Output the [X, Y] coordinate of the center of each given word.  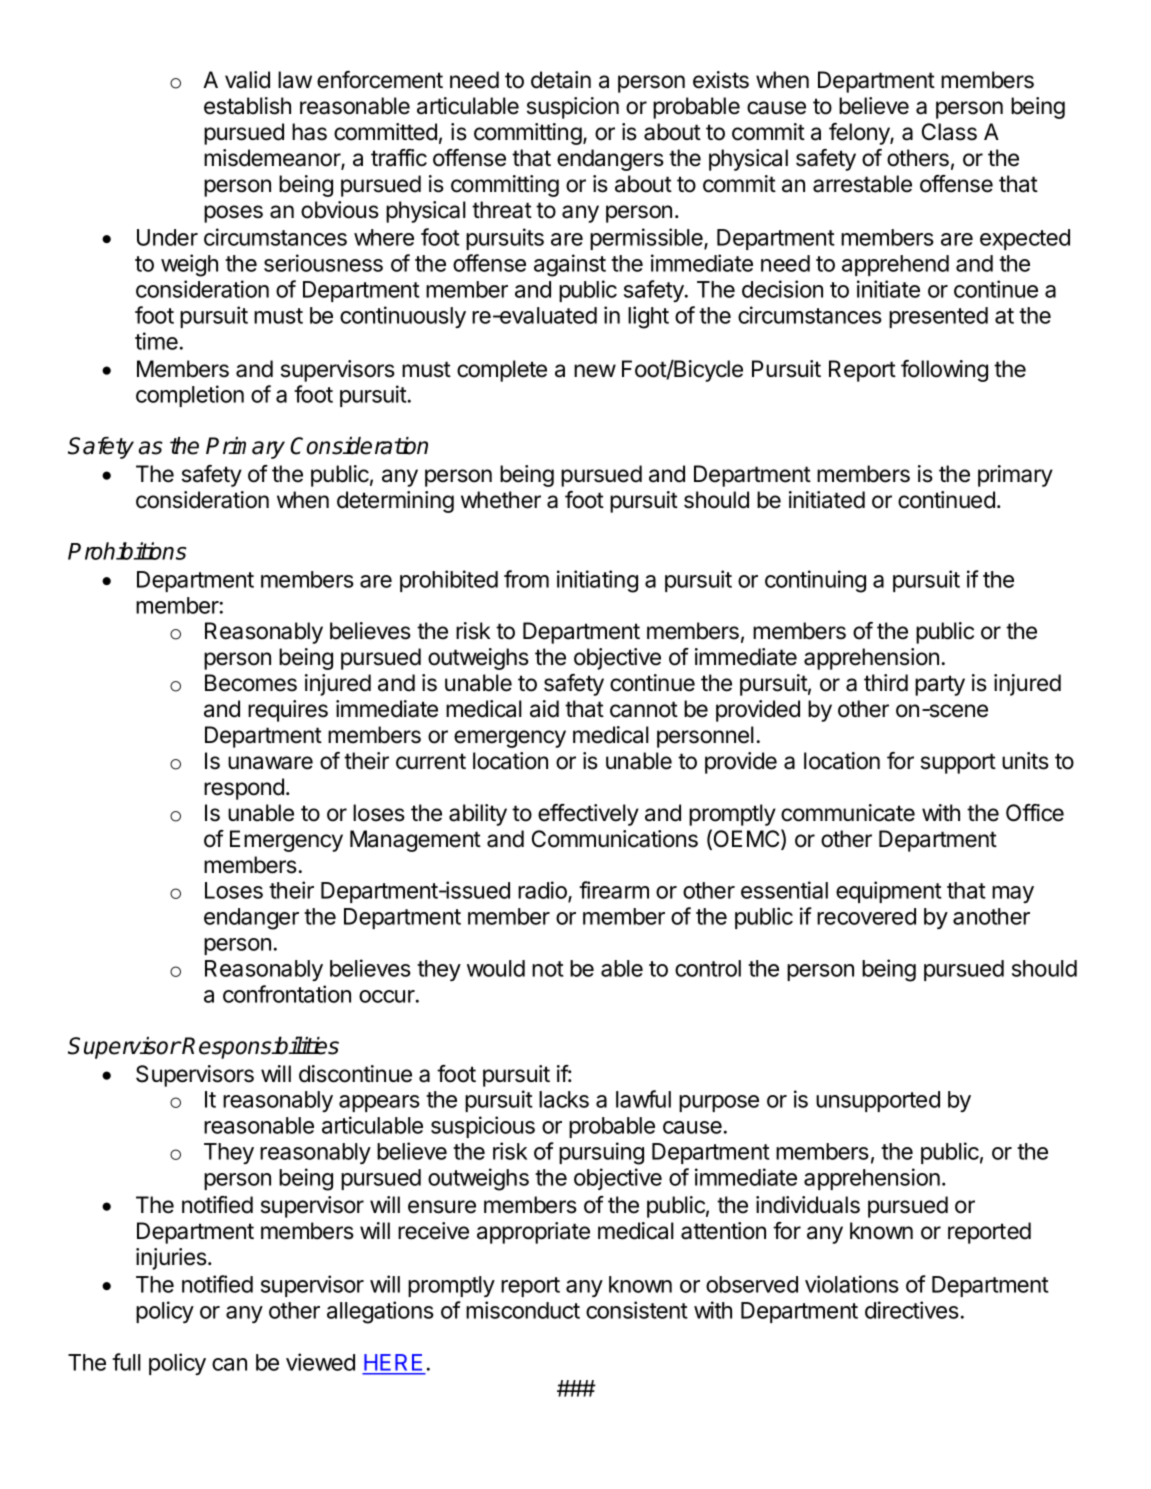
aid [544, 709]
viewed [320, 1362]
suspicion [573, 108]
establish [247, 106]
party [940, 685]
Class [949, 132]
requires [288, 711]
